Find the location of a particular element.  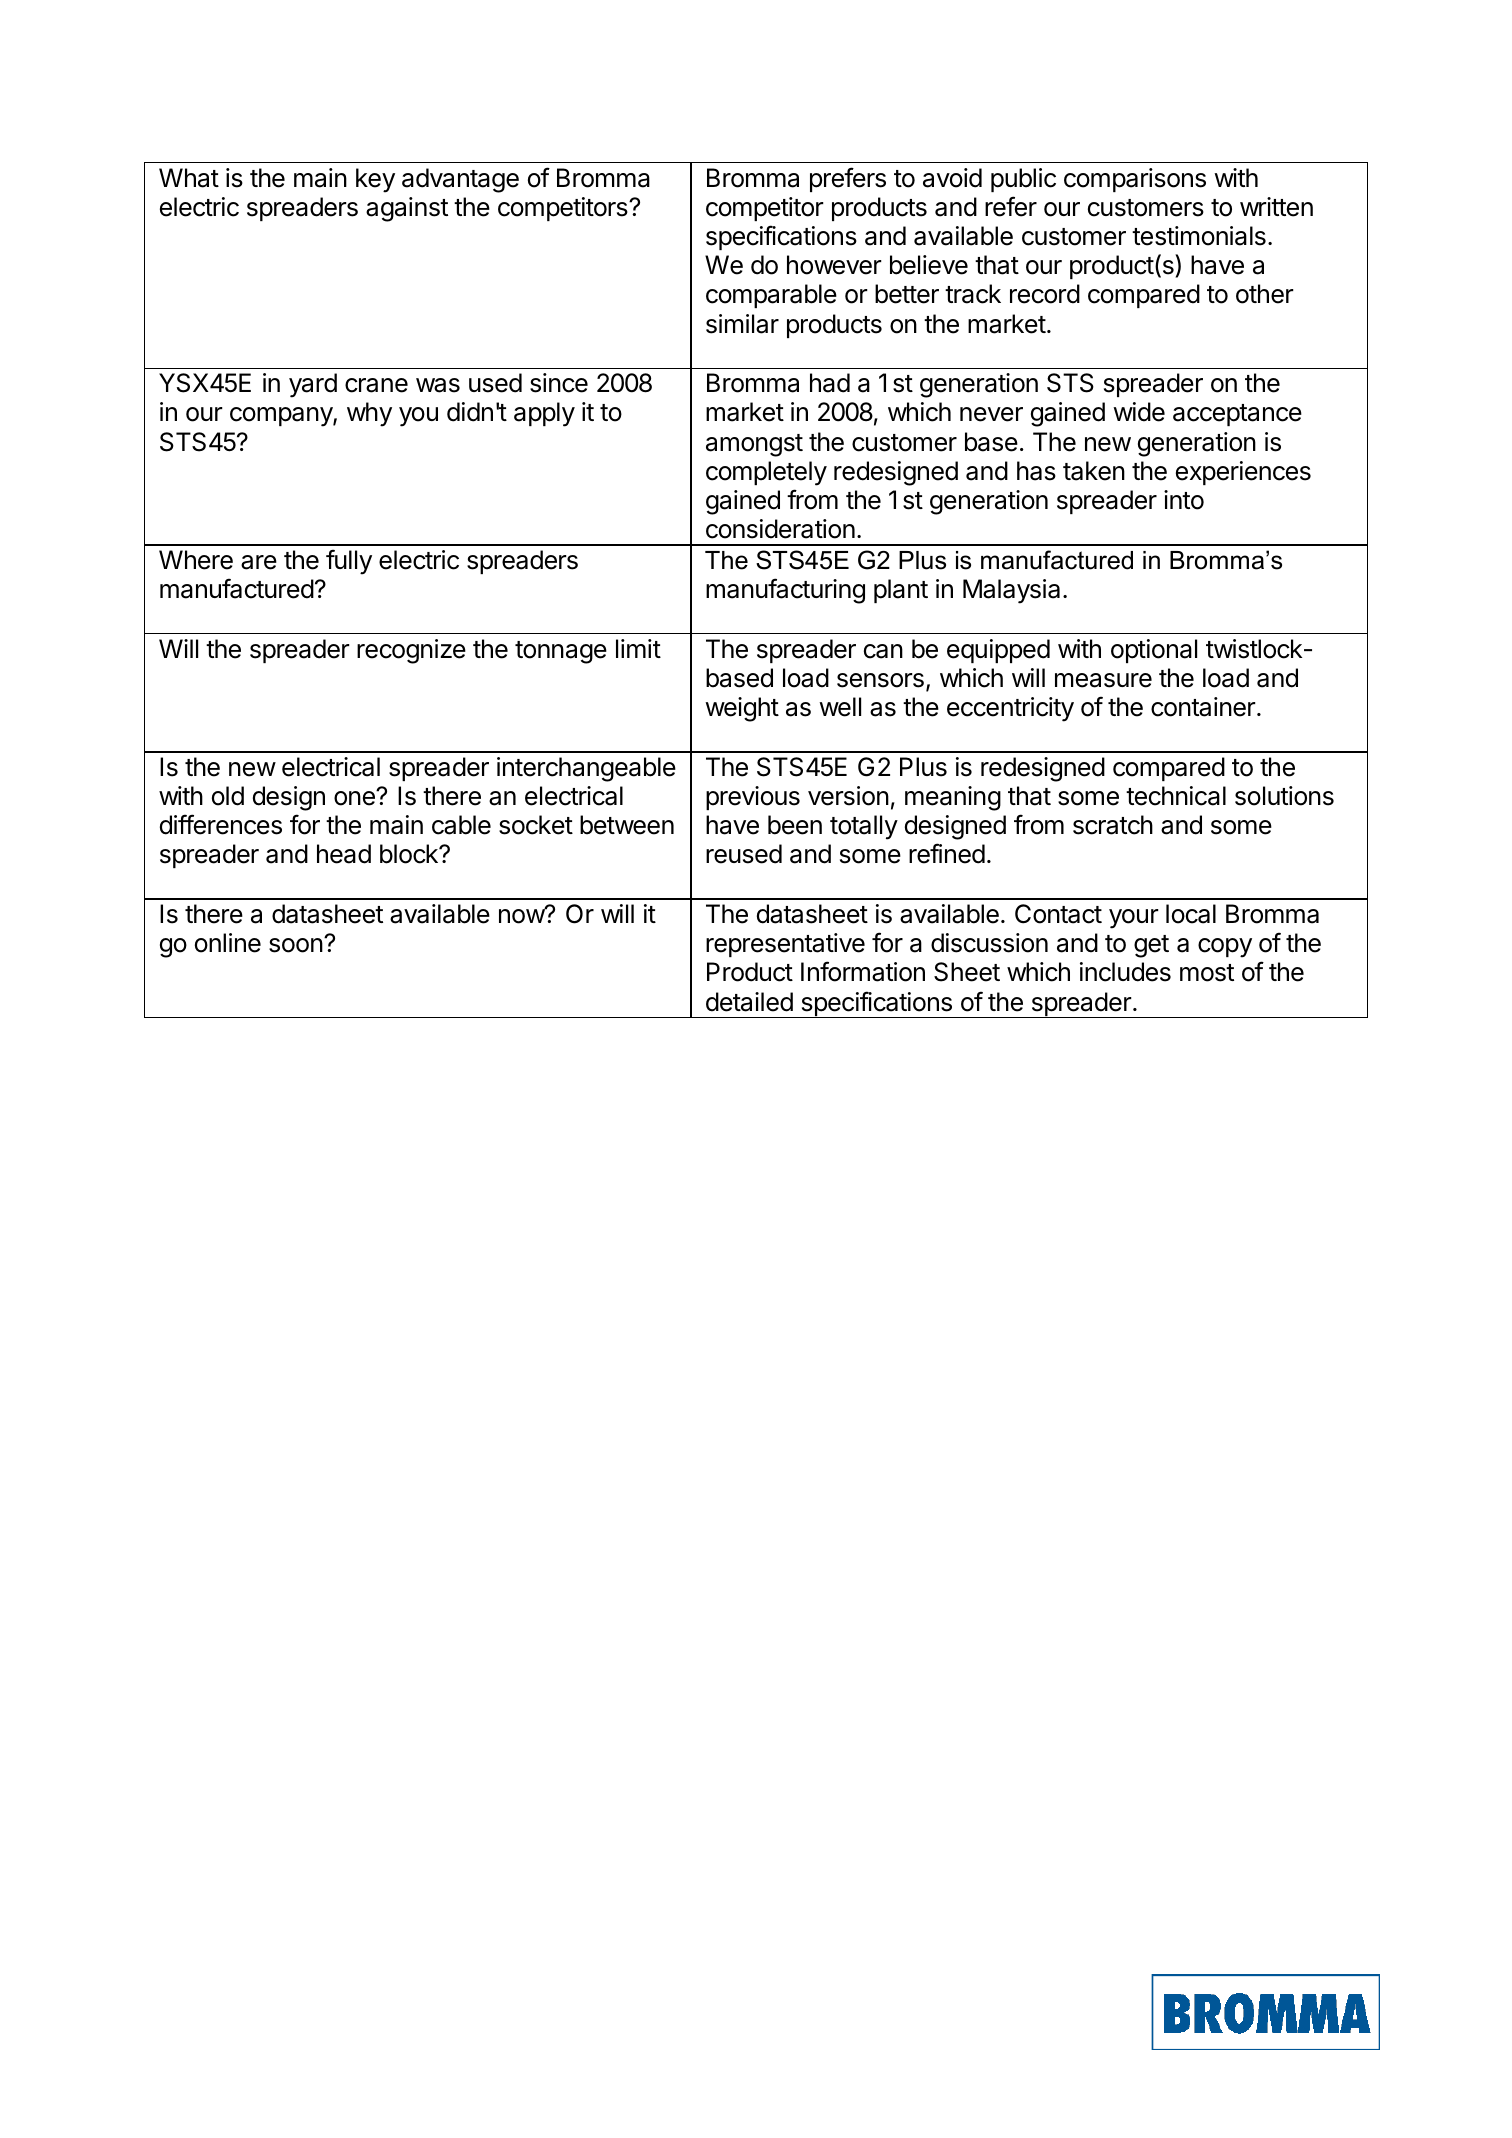

key is located at coordinates (375, 180).
